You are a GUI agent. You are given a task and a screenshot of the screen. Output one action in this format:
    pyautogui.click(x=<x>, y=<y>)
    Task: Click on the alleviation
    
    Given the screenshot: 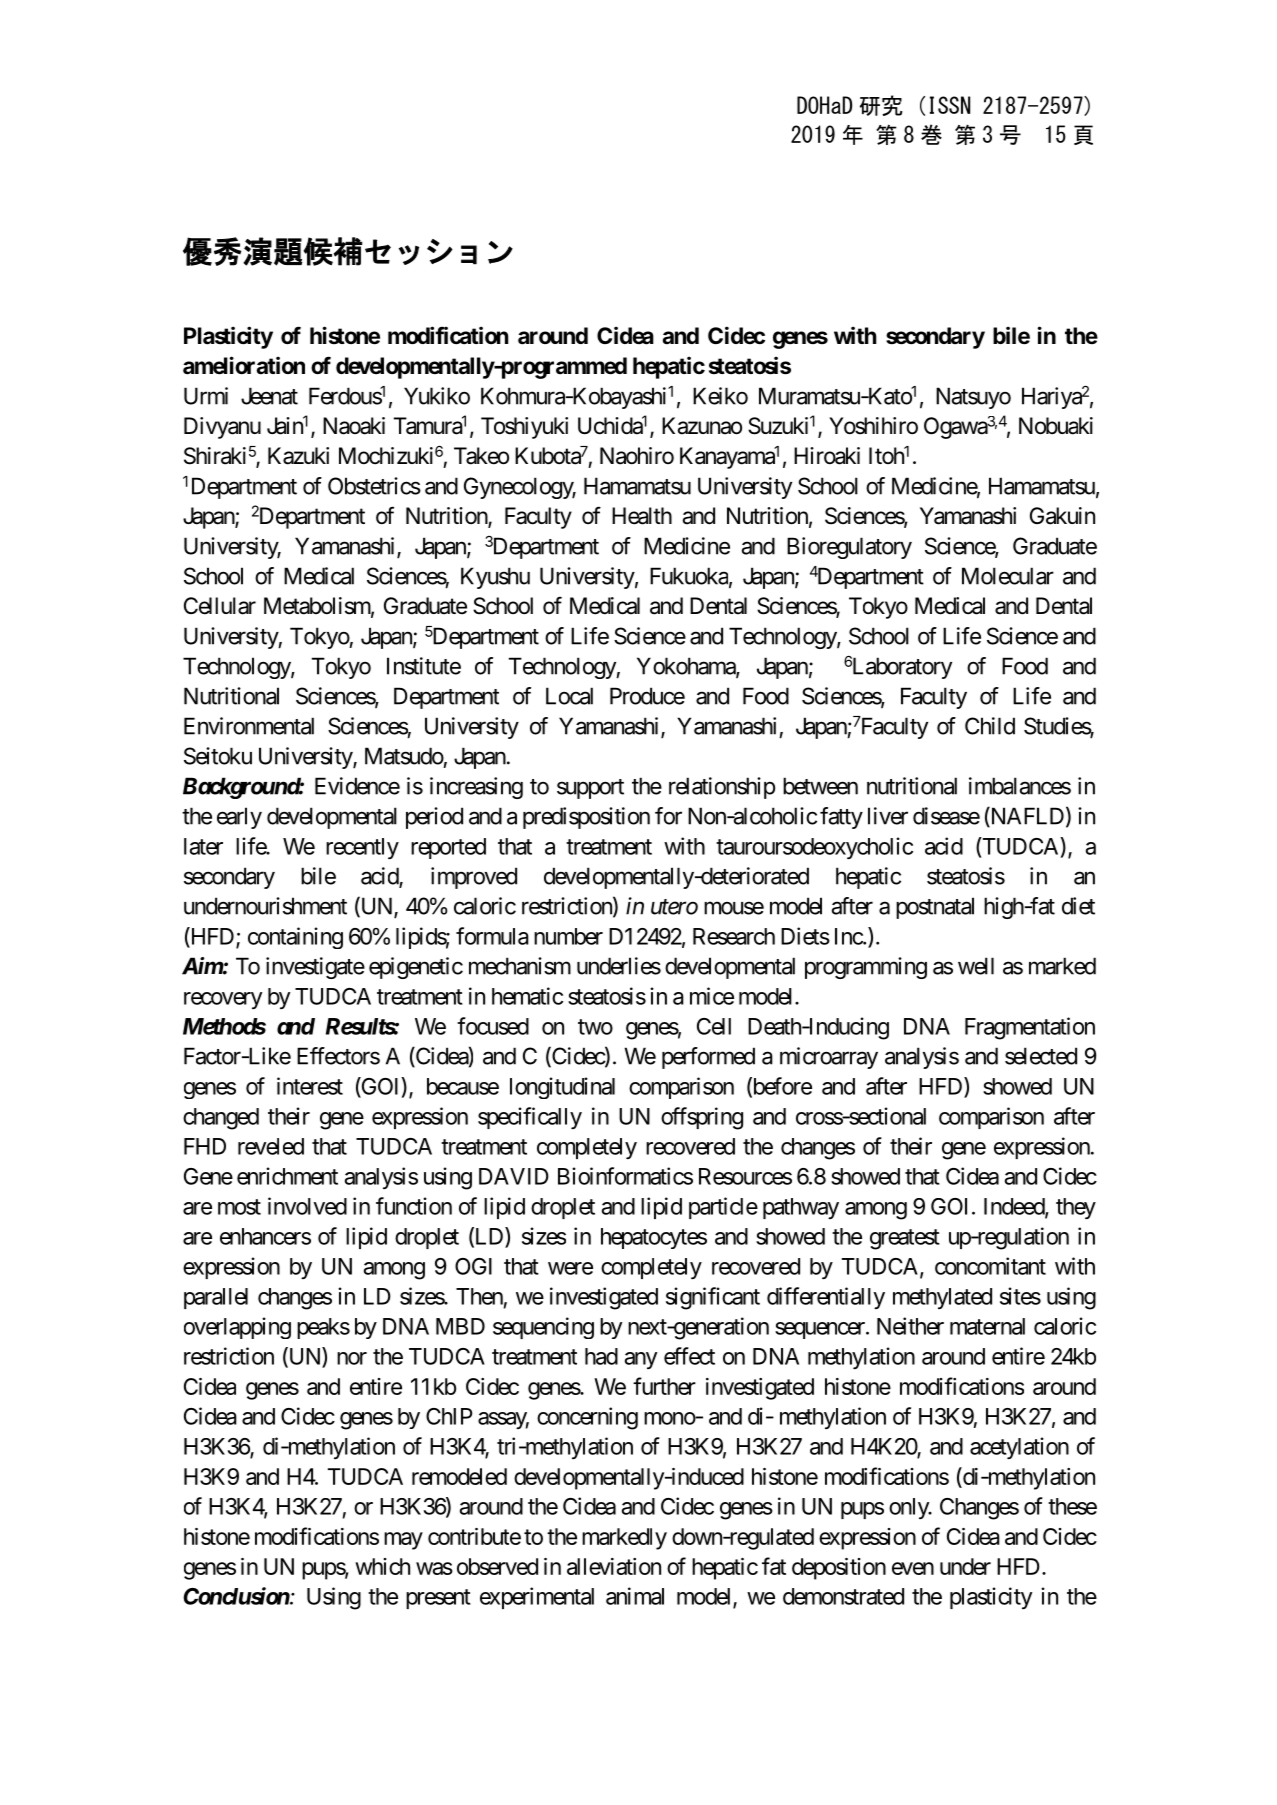 What is the action you would take?
    pyautogui.click(x=614, y=1566)
